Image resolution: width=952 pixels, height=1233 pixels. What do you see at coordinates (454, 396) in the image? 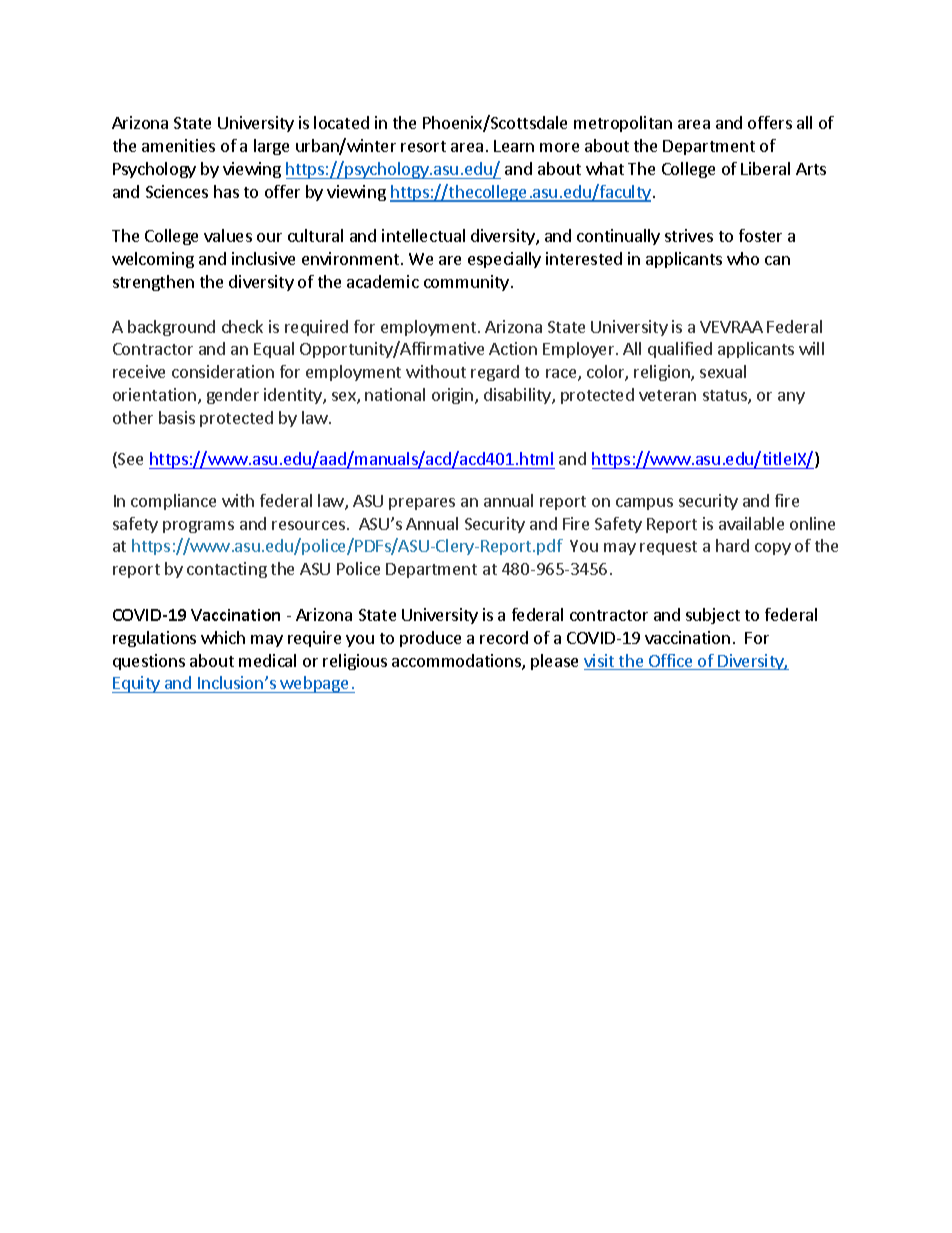
I see `origin` at bounding box center [454, 396].
